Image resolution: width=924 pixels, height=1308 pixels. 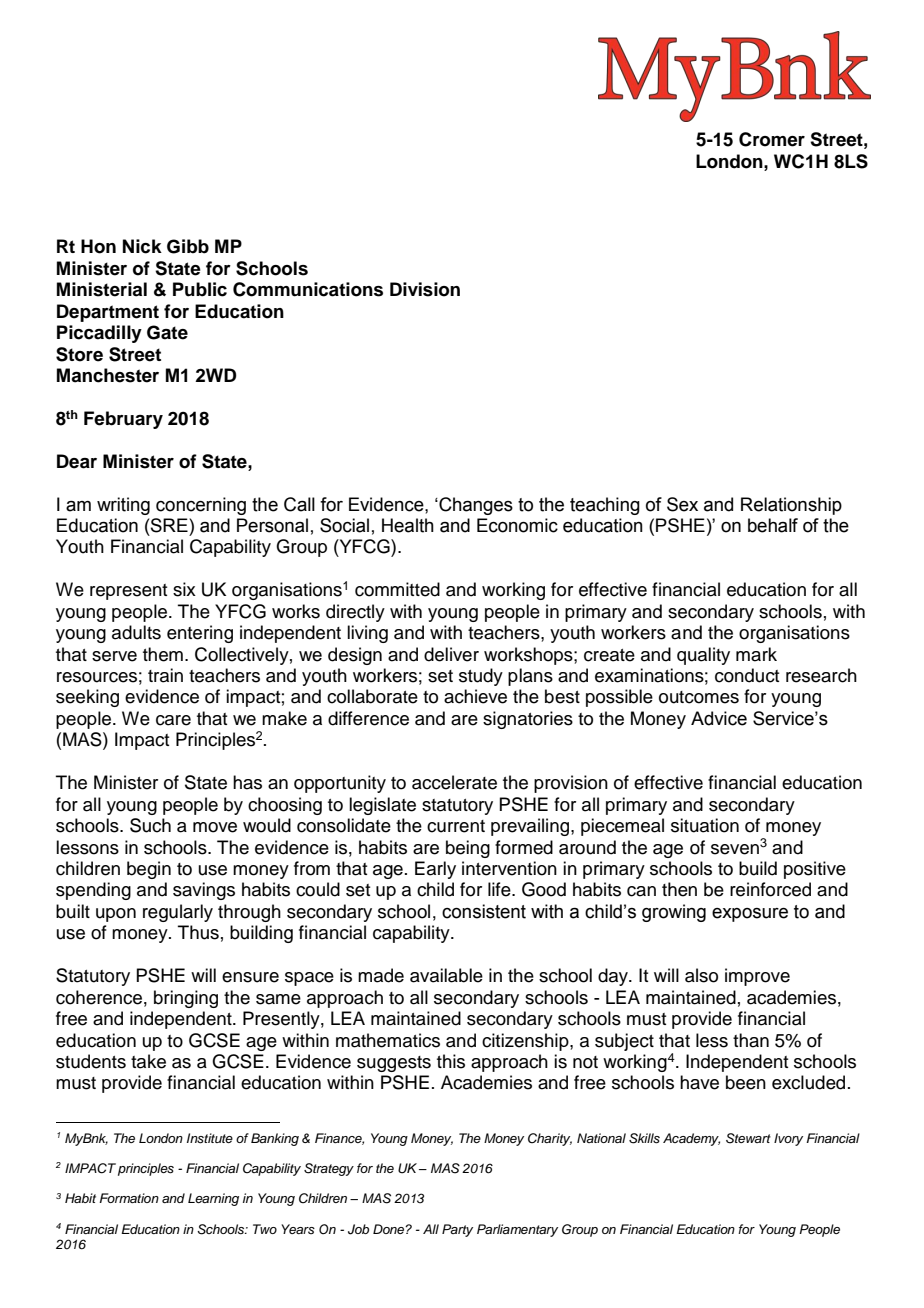 I want to click on Division, so click(x=425, y=289).
